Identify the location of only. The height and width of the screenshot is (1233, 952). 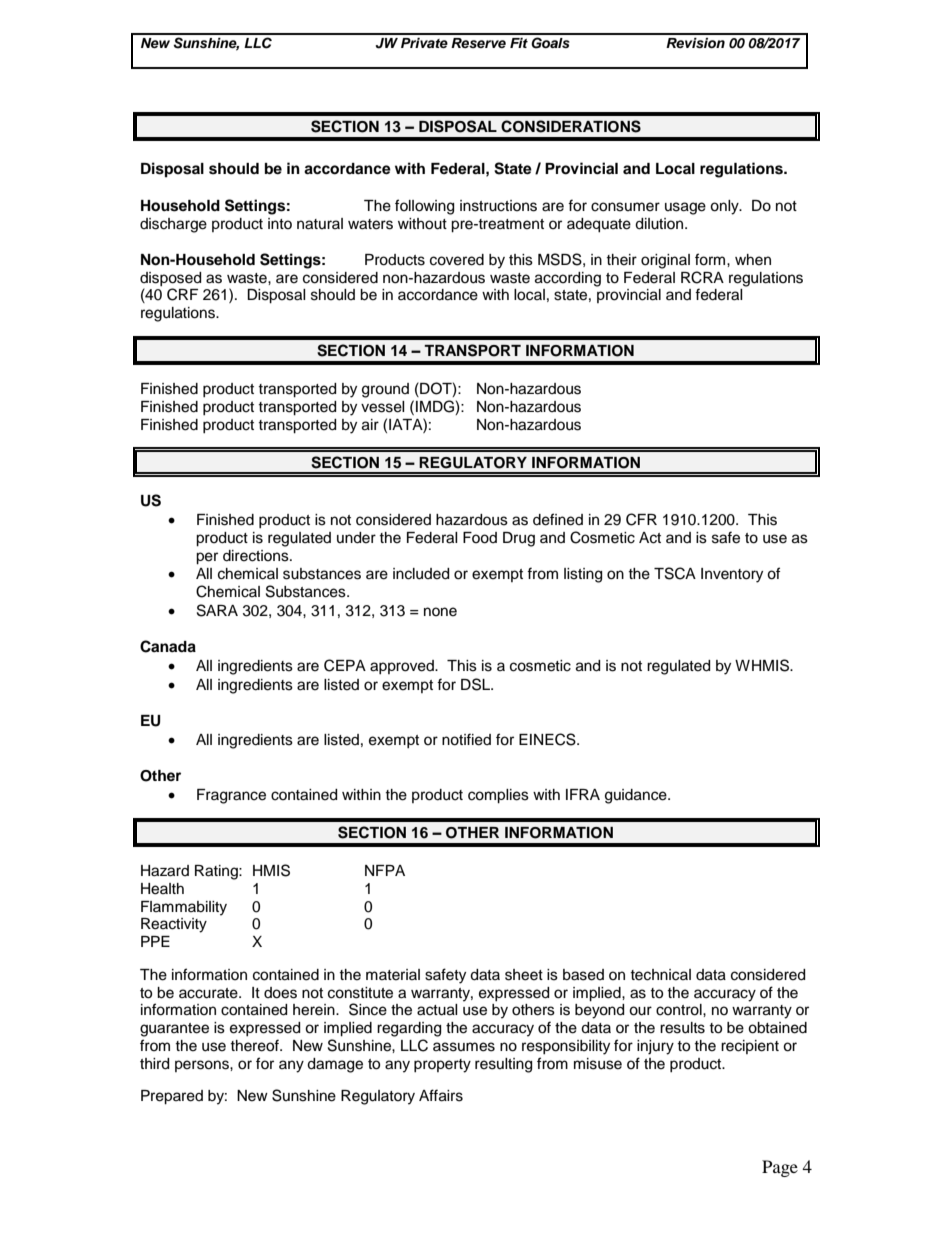
(725, 207).
